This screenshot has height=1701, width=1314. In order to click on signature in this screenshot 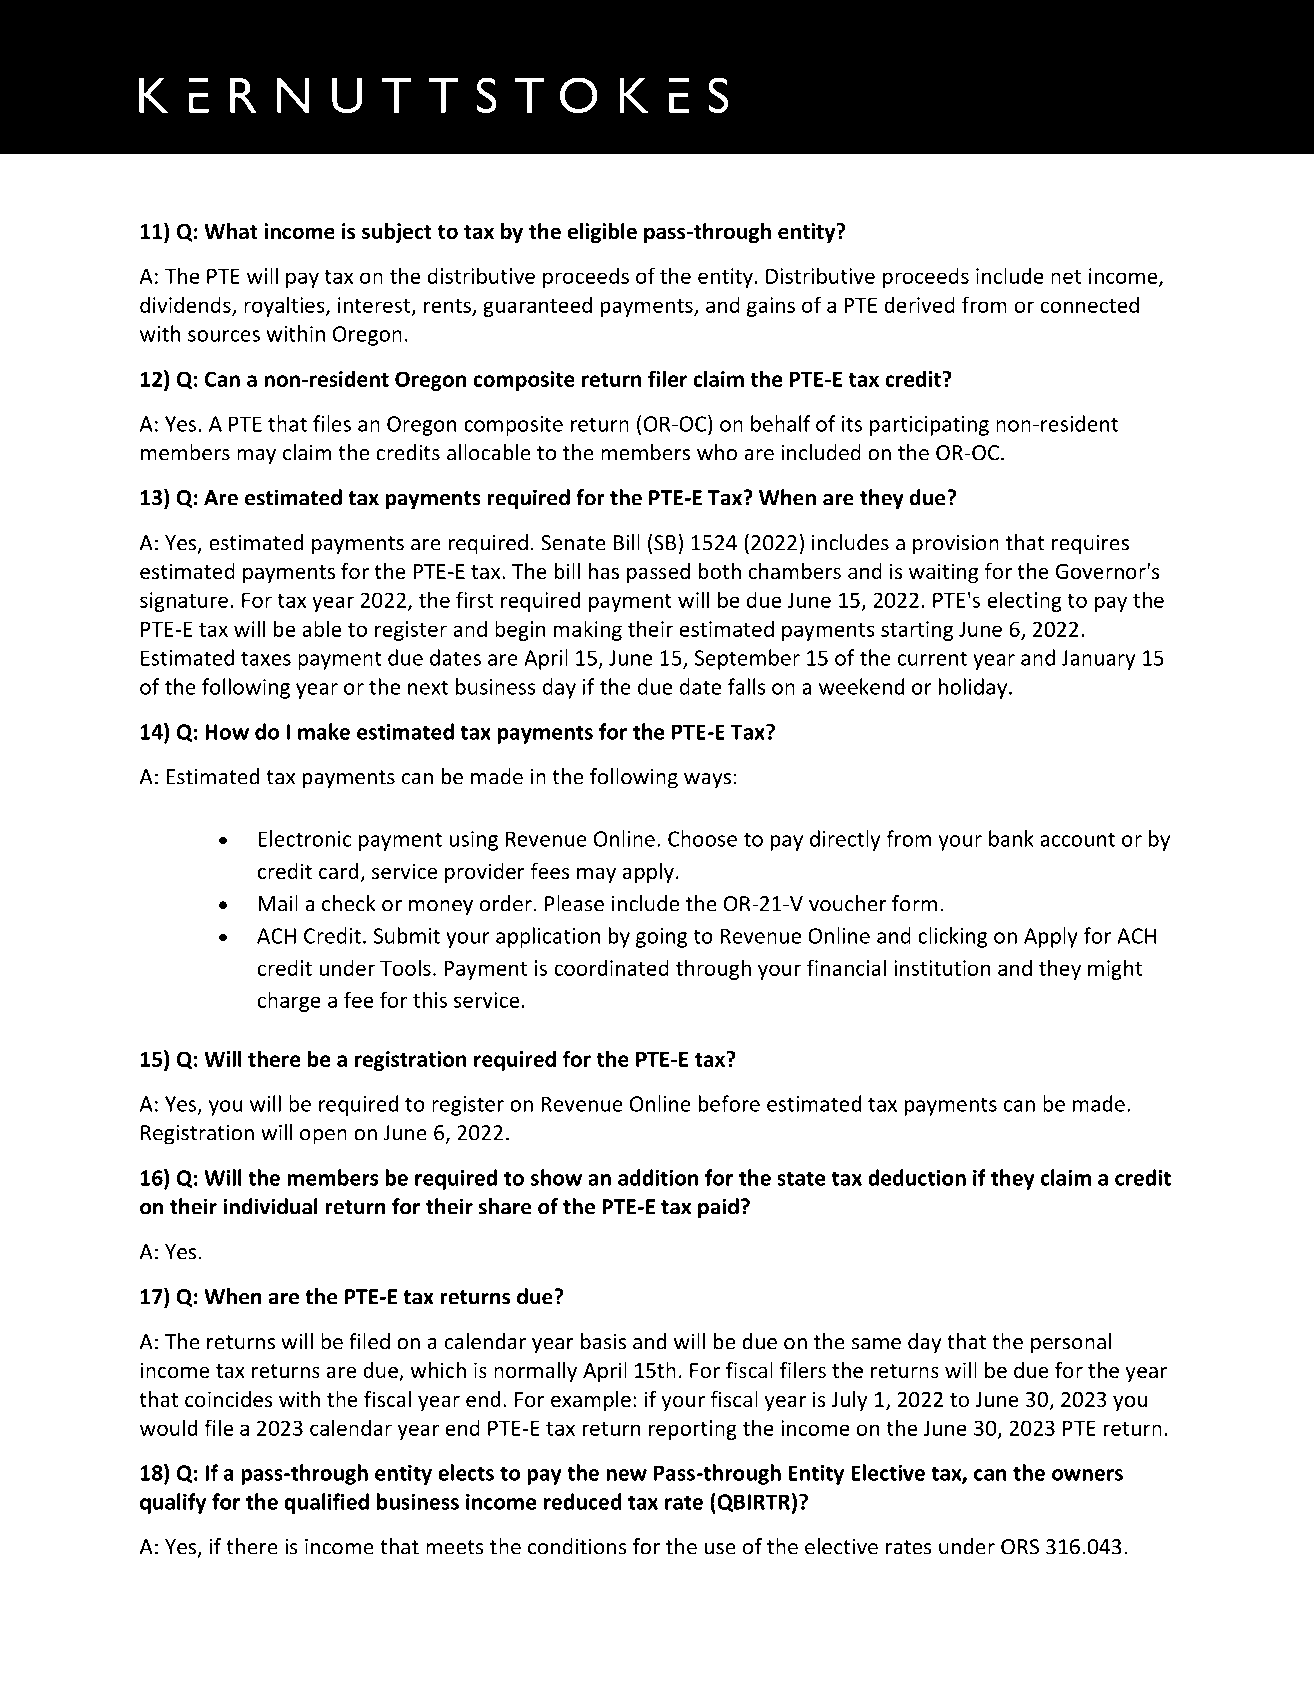, I will do `click(184, 602)`.
